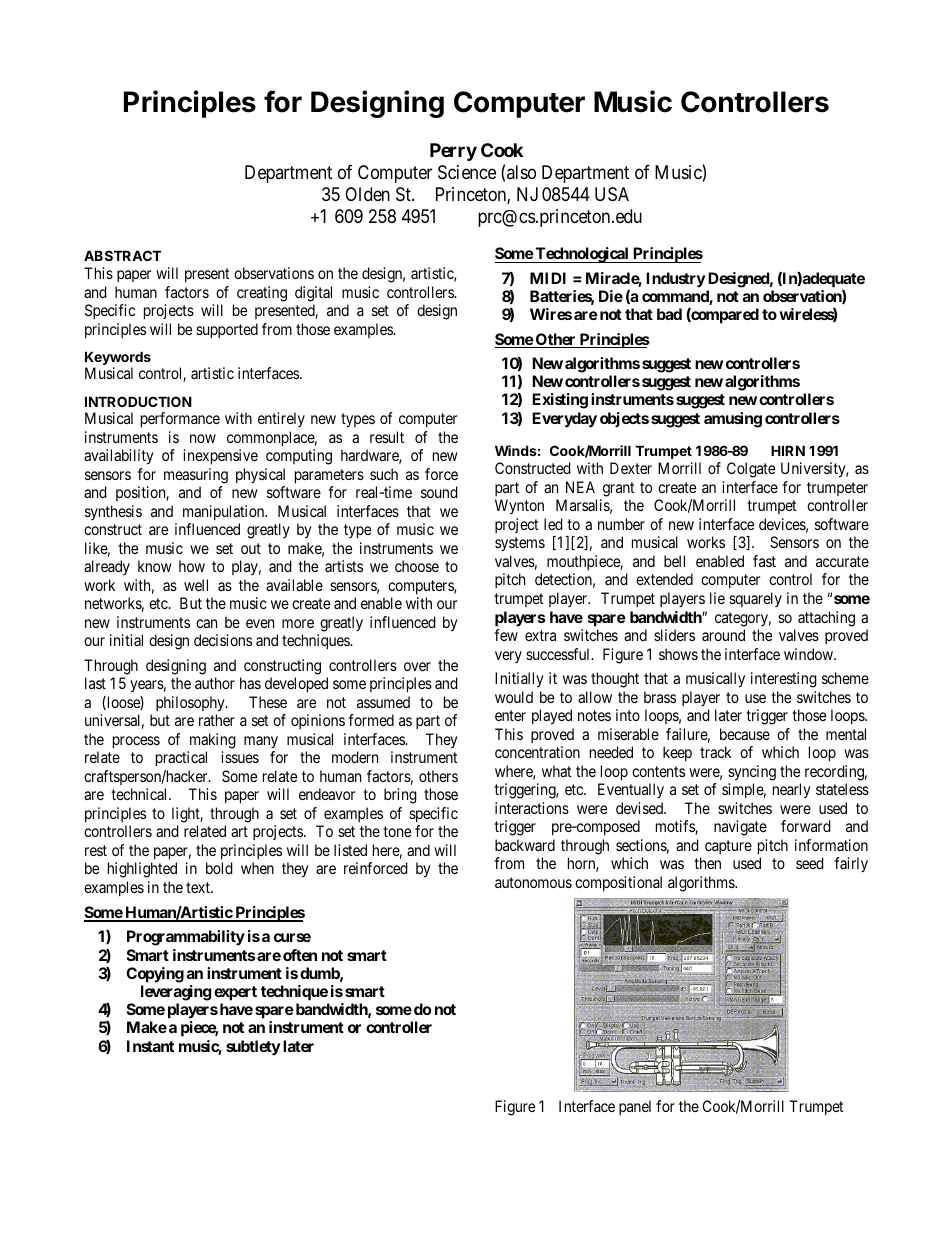 The width and height of the screenshot is (952, 1233). Describe the element at coordinates (506, 635) in the screenshot. I see `few` at that location.
